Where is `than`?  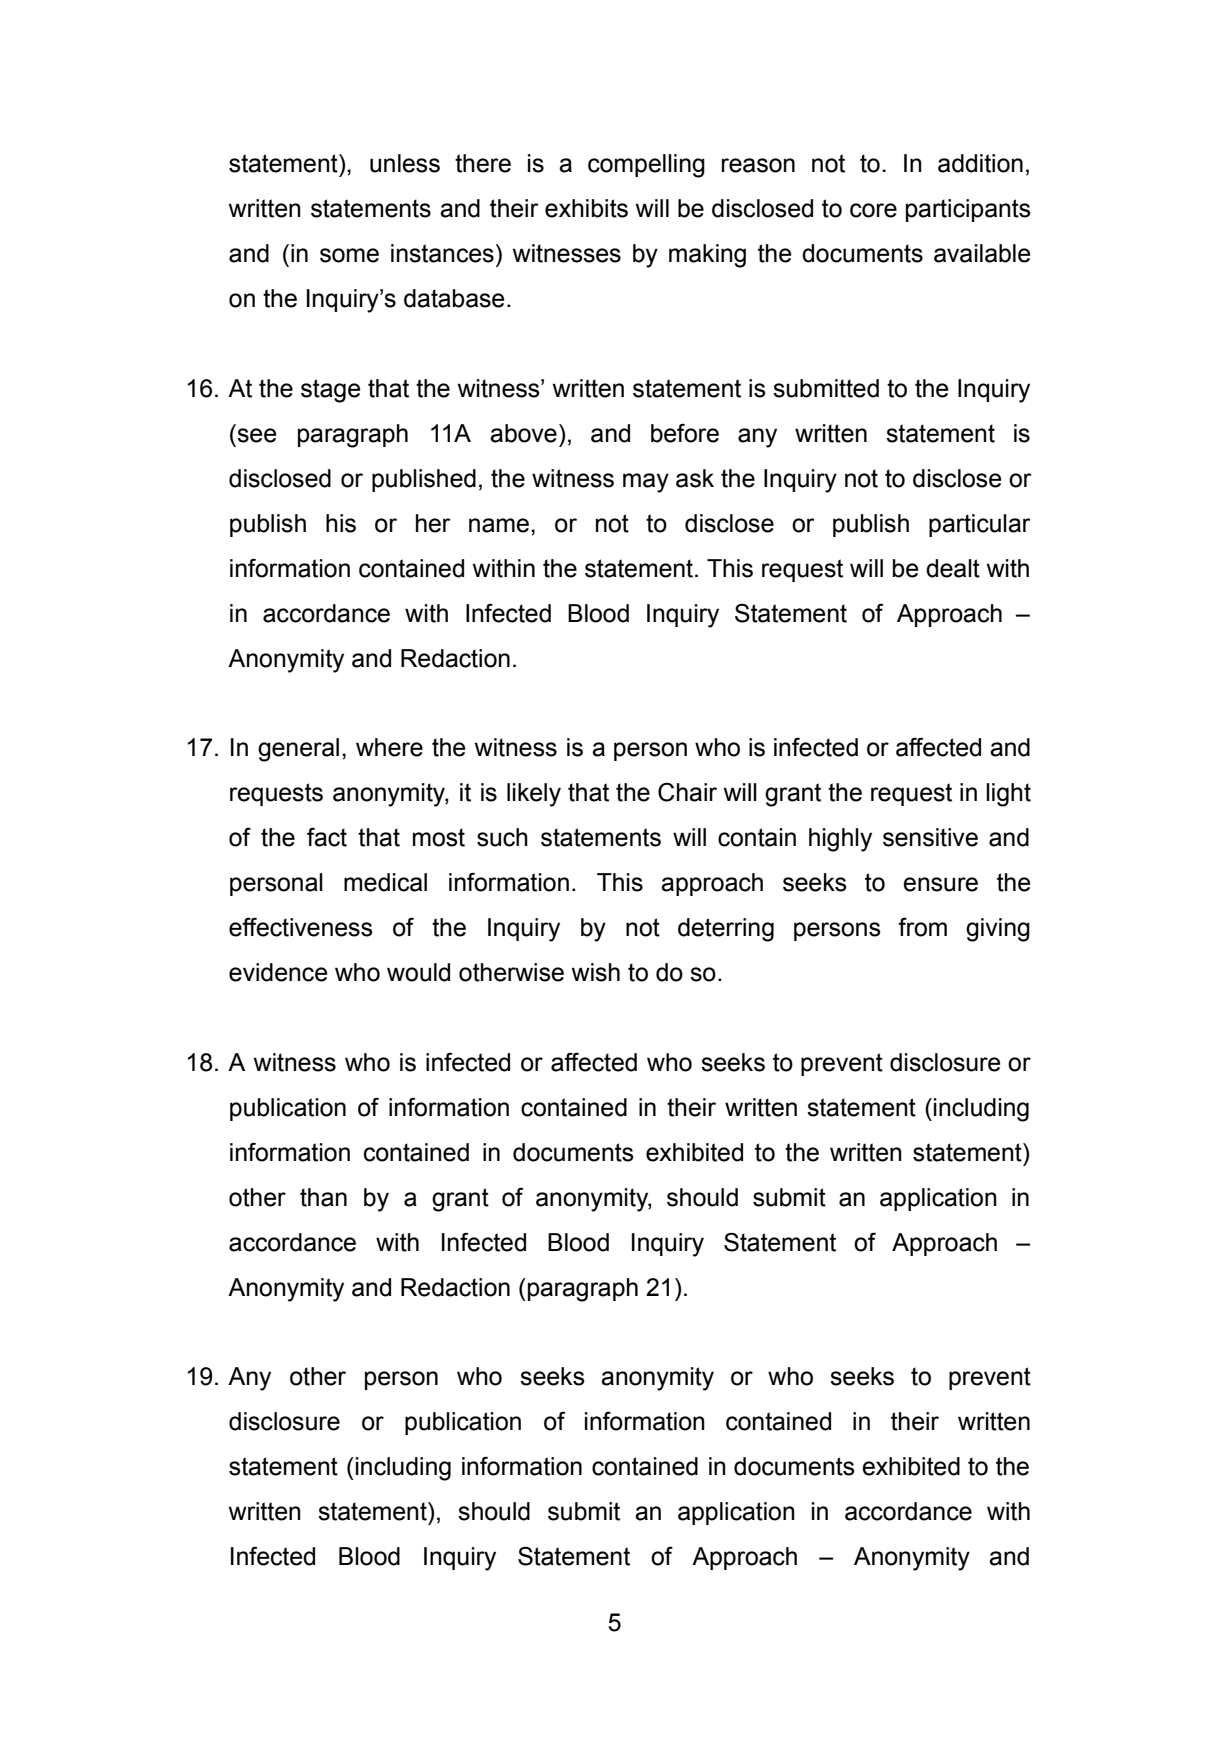
than is located at coordinates (323, 1197).
